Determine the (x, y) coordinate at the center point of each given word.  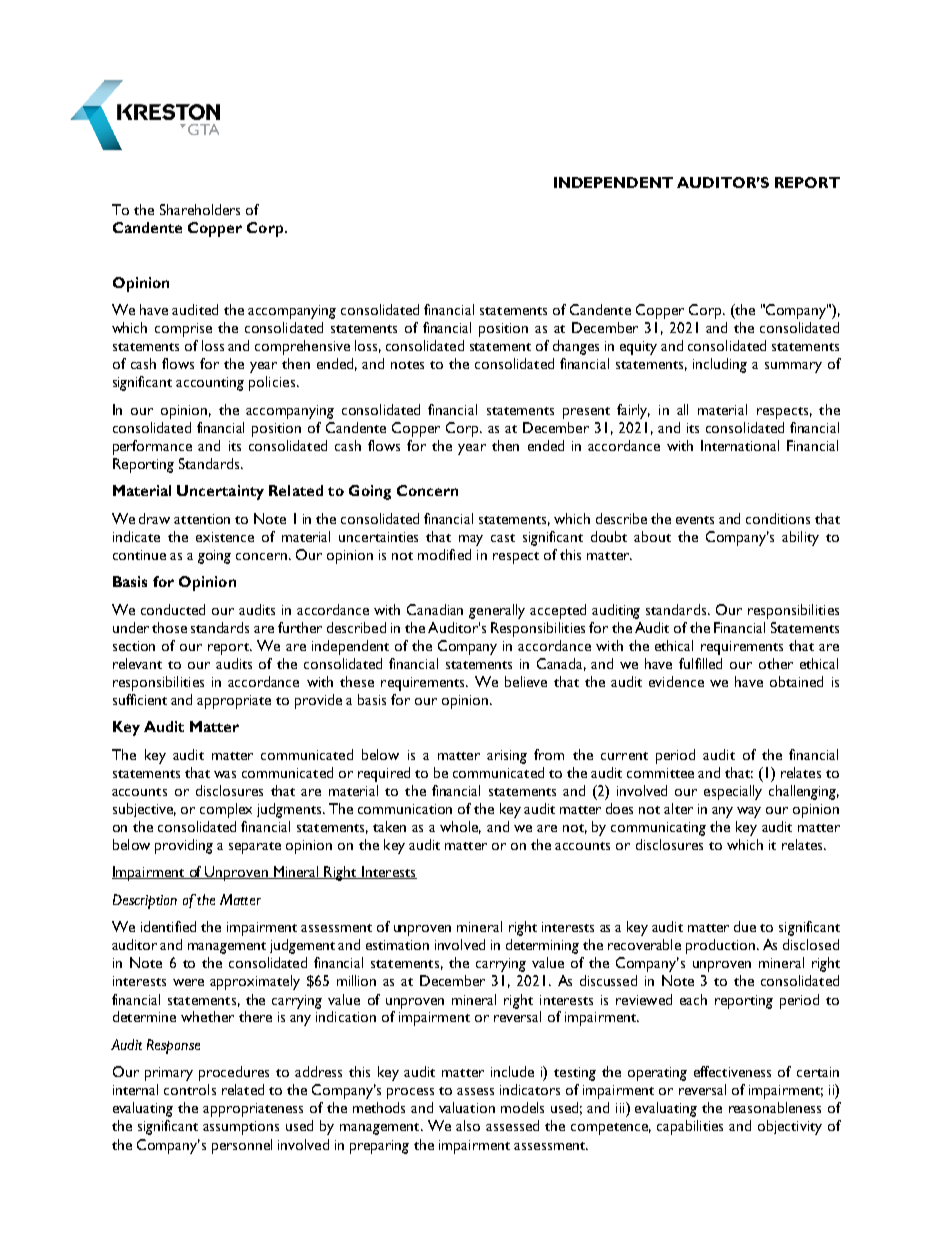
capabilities (690, 1127)
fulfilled (700, 663)
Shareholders (200, 209)
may (471, 540)
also (468, 1125)
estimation (397, 945)
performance (152, 447)
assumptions (241, 1128)
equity (638, 348)
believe (526, 681)
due (745, 926)
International (740, 445)
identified (168, 926)
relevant (137, 663)
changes (576, 347)
